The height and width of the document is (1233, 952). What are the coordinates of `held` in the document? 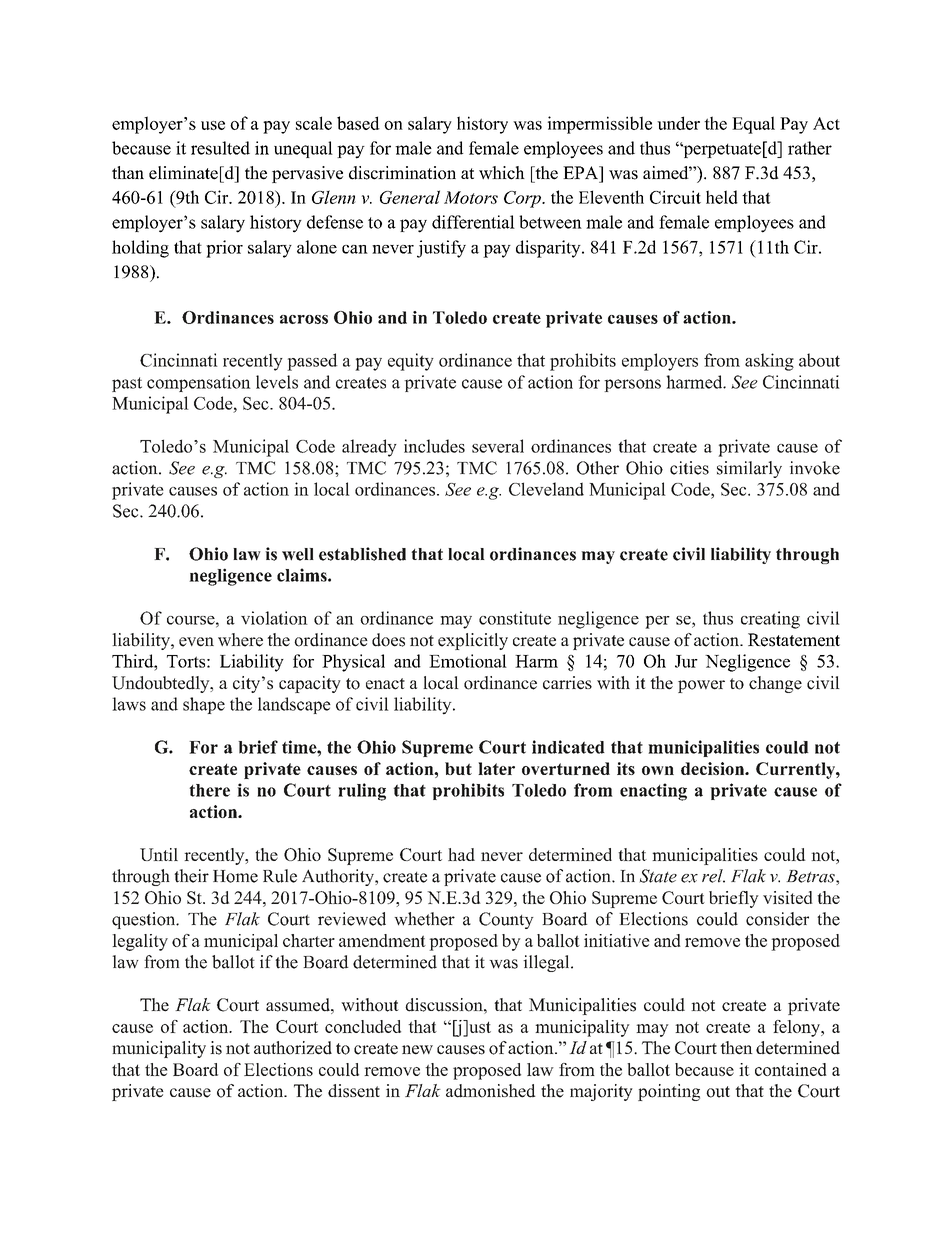 It's located at (722, 197).
